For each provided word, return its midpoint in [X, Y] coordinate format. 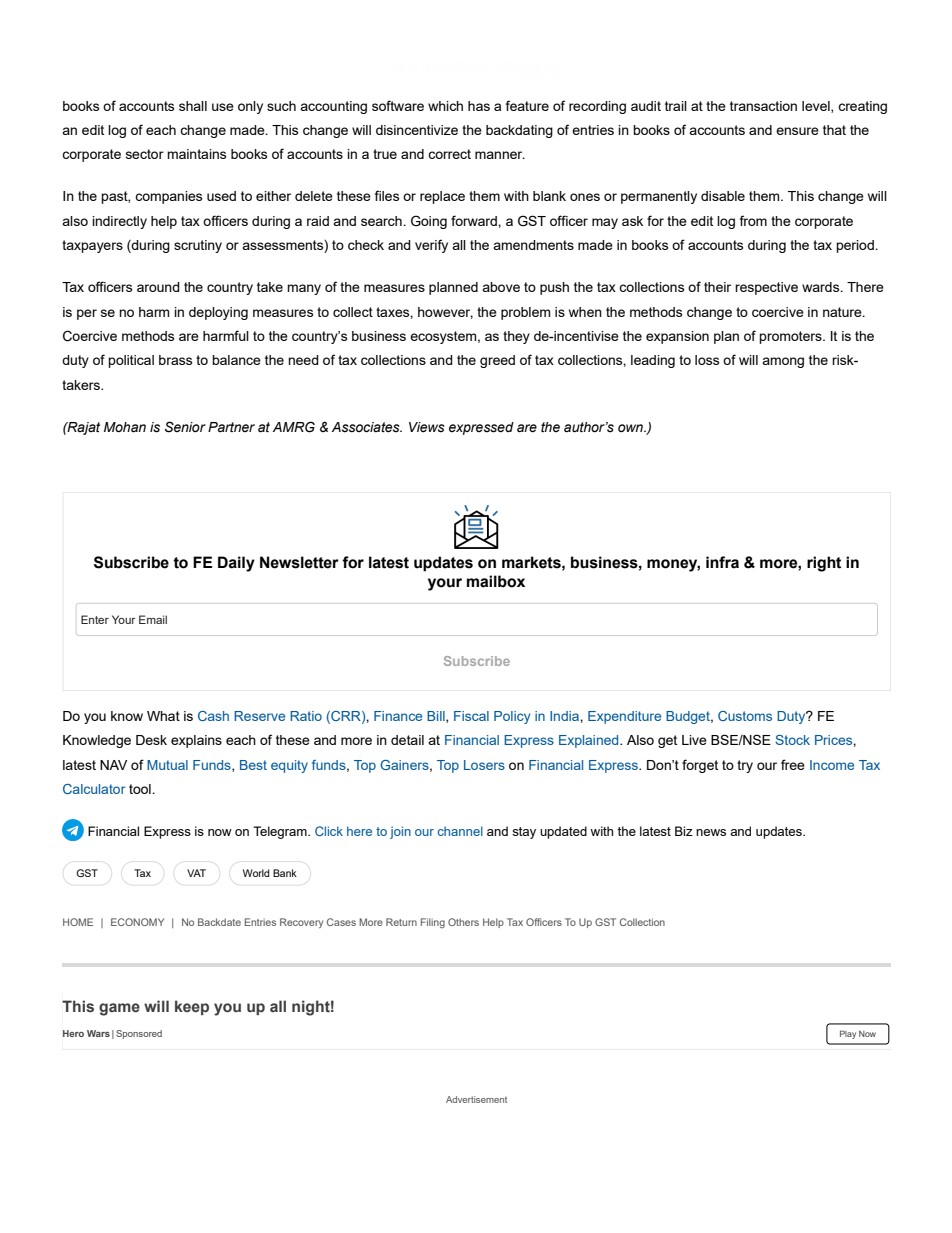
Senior [185, 427]
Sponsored [139, 1034]
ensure [797, 131]
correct [449, 154]
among [783, 362]
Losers [484, 765]
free [793, 764]
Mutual [167, 765]
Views [427, 427]
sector [145, 154]
